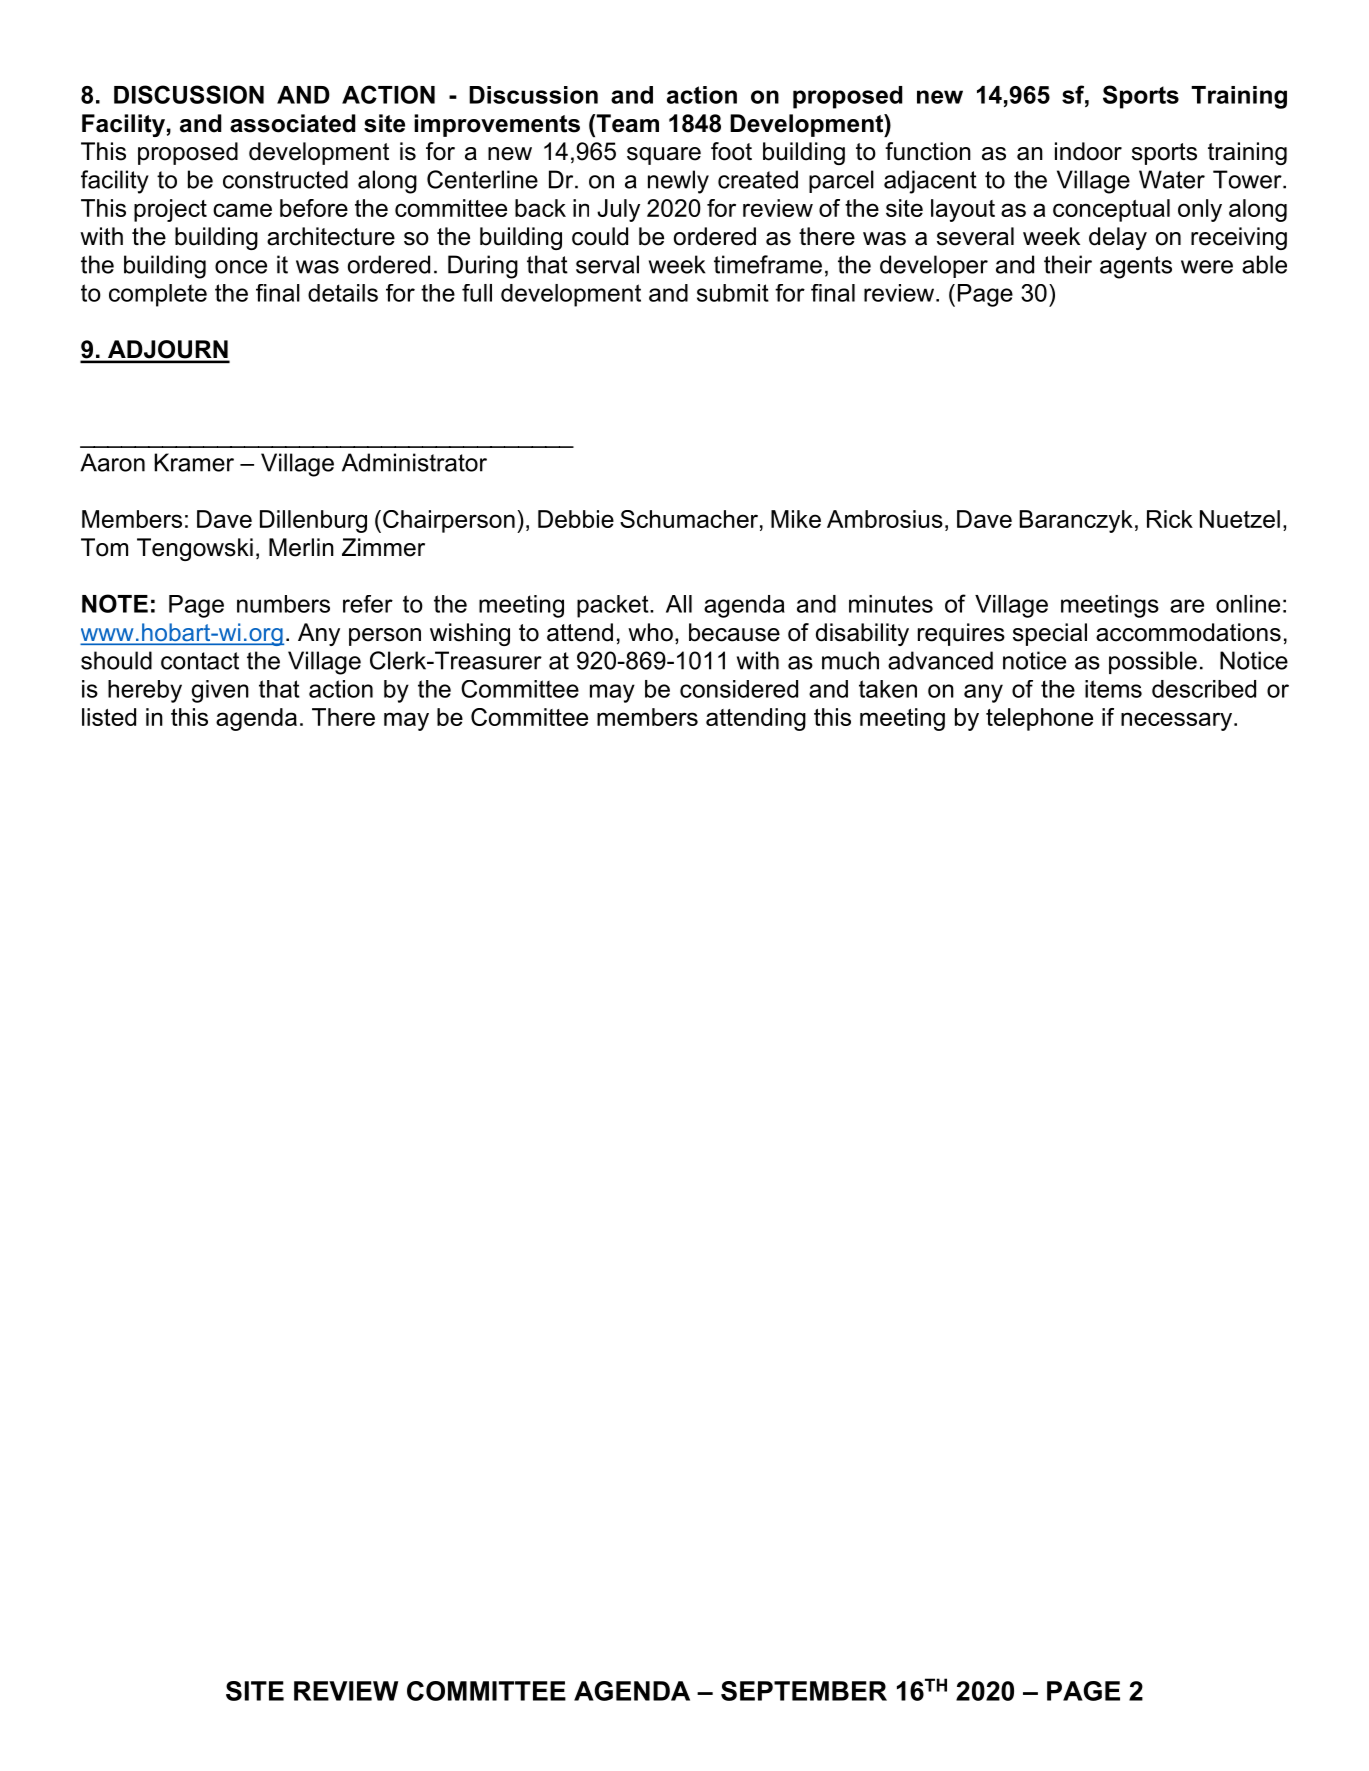  What do you see at coordinates (1088, 151) in the image?
I see `indoor` at bounding box center [1088, 151].
